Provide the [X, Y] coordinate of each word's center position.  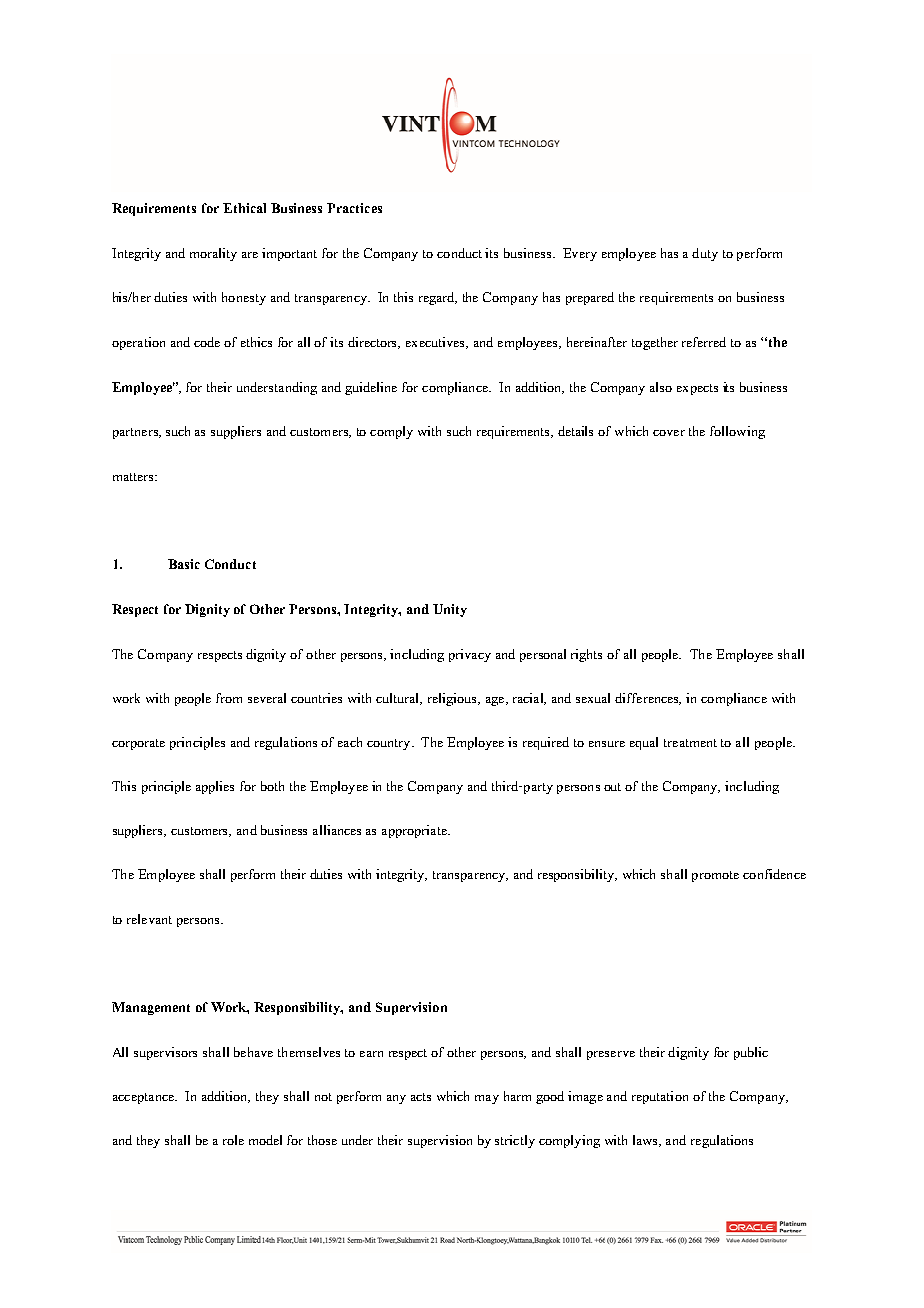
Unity [450, 610]
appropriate [415, 831]
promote [715, 876]
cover [669, 433]
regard [438, 298]
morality [213, 254]
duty [705, 254]
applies [215, 787]
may [487, 1099]
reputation [660, 1097]
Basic [184, 564]
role [233, 1140]
